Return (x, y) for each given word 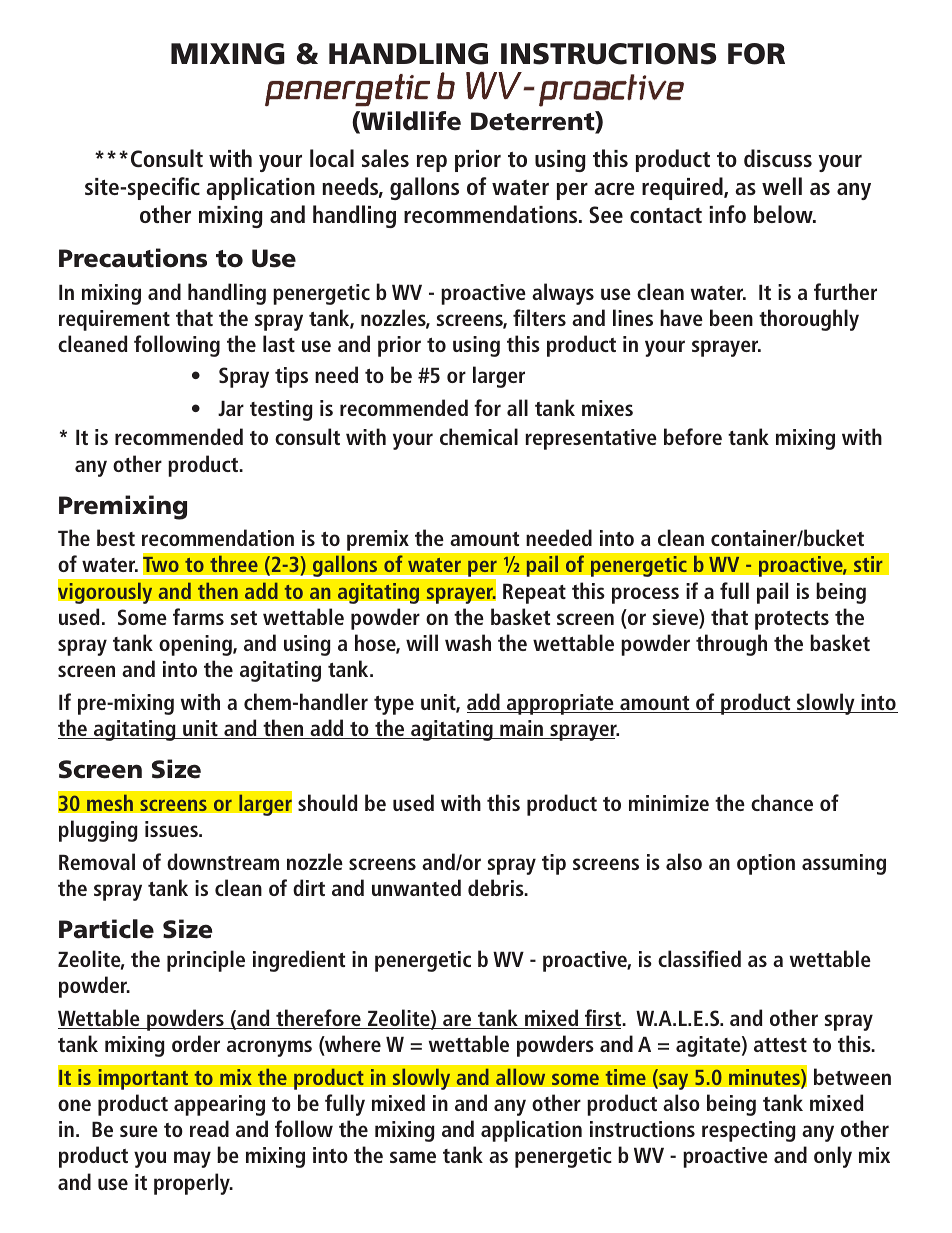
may (192, 1159)
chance (782, 802)
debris (497, 887)
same (413, 1157)
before (693, 436)
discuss (778, 158)
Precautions (133, 258)
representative (591, 439)
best (116, 537)
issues (172, 829)
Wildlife (410, 122)
